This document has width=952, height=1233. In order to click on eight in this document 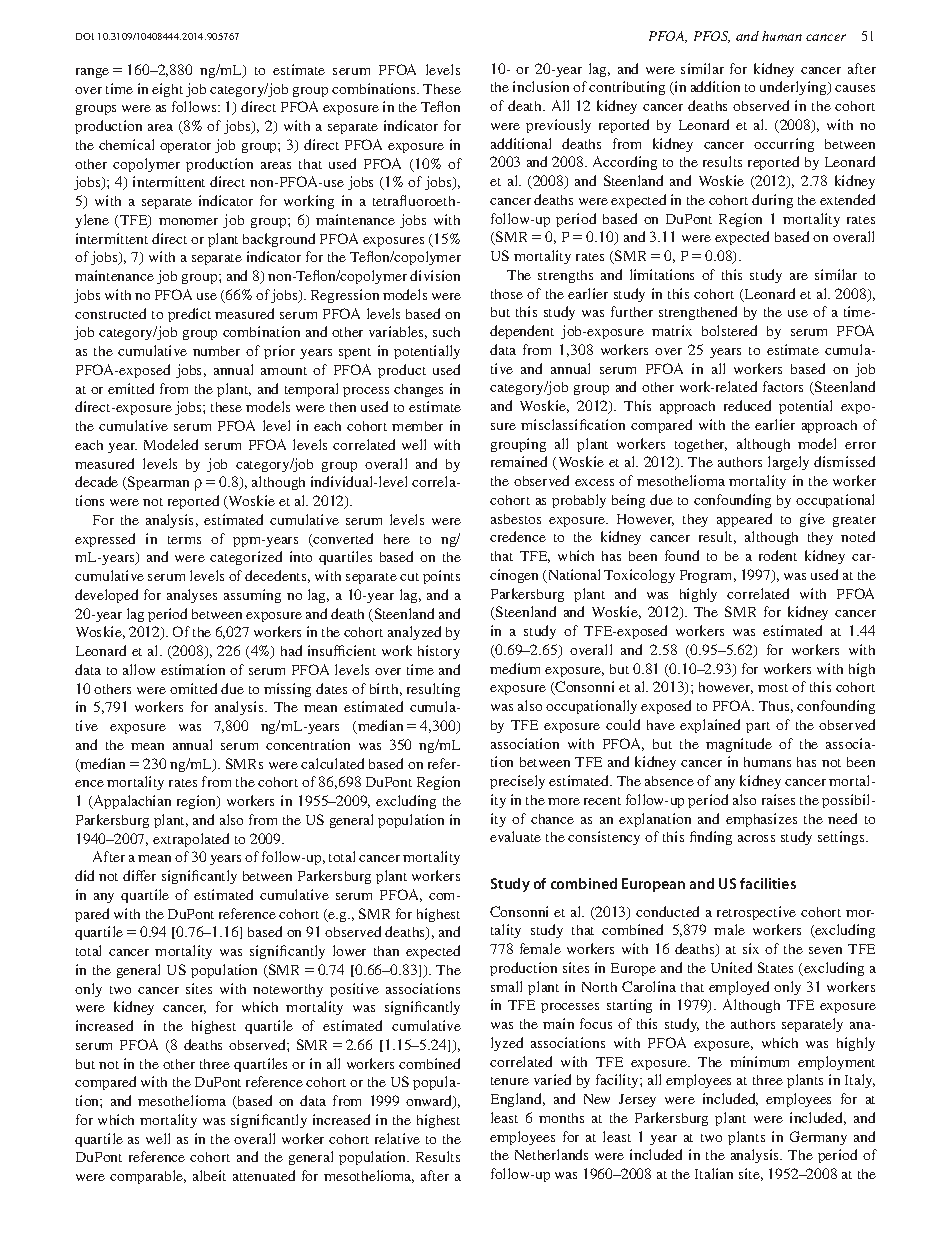, I will do `click(167, 90)`.
